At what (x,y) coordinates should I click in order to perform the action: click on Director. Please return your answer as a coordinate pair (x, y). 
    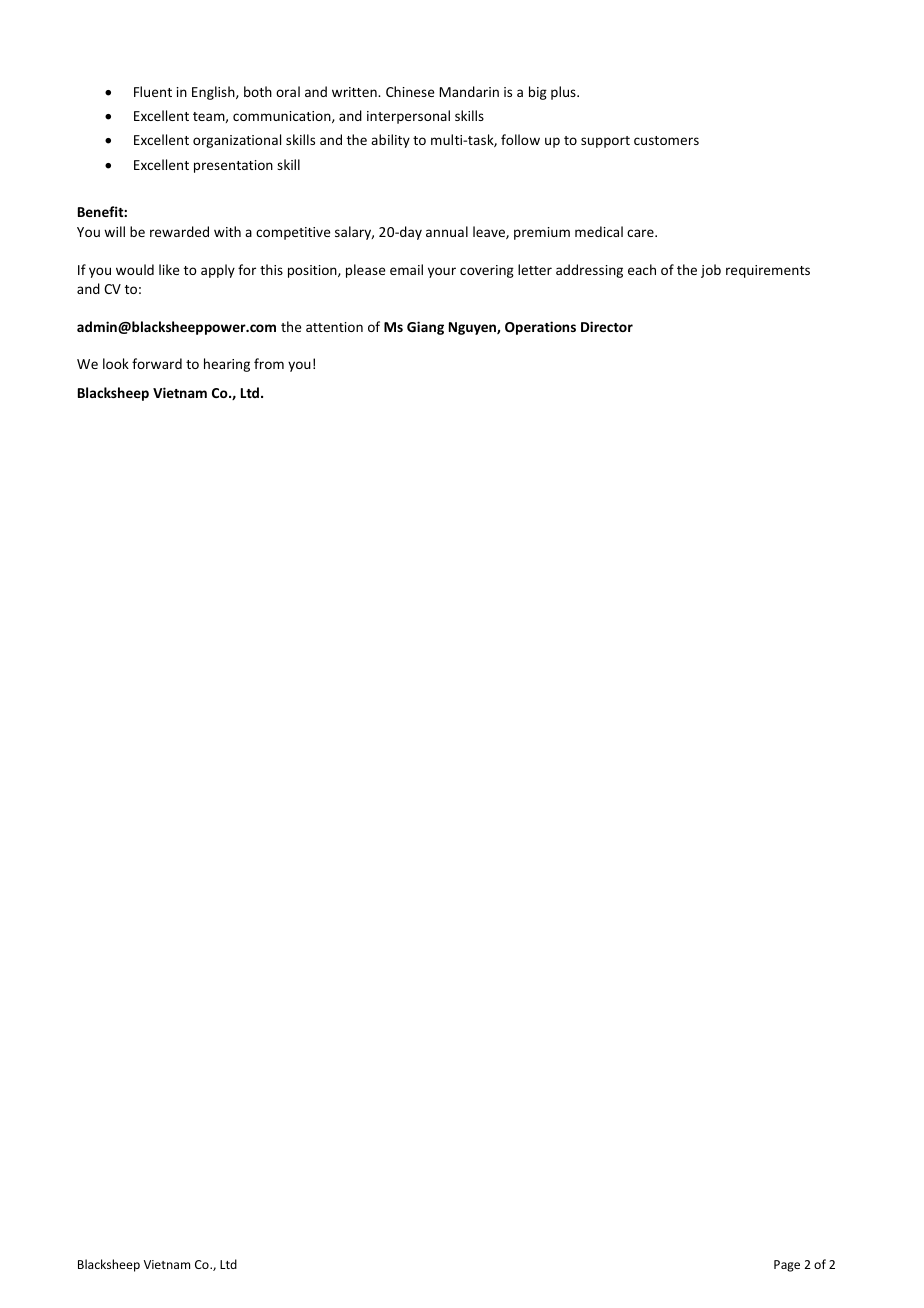
    Looking at the image, I should click on (607, 326).
